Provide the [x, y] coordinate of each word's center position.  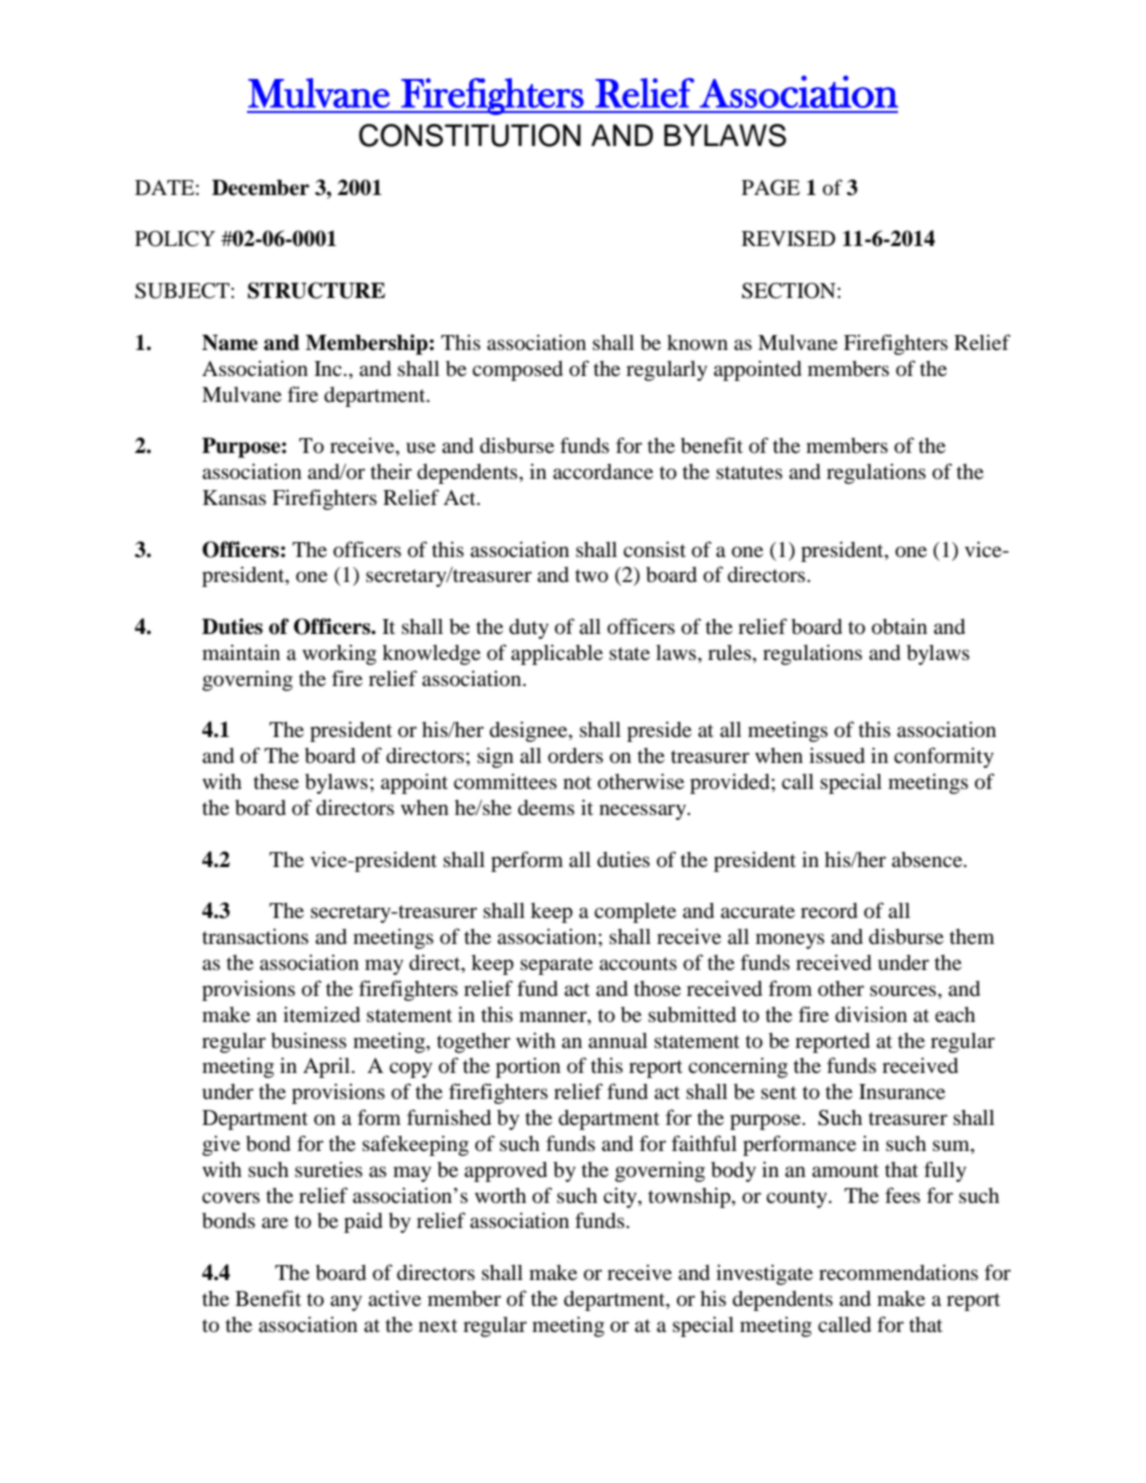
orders [575, 755]
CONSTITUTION [470, 135]
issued [837, 755]
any [346, 1303]
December [260, 187]
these [276, 782]
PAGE [771, 188]
